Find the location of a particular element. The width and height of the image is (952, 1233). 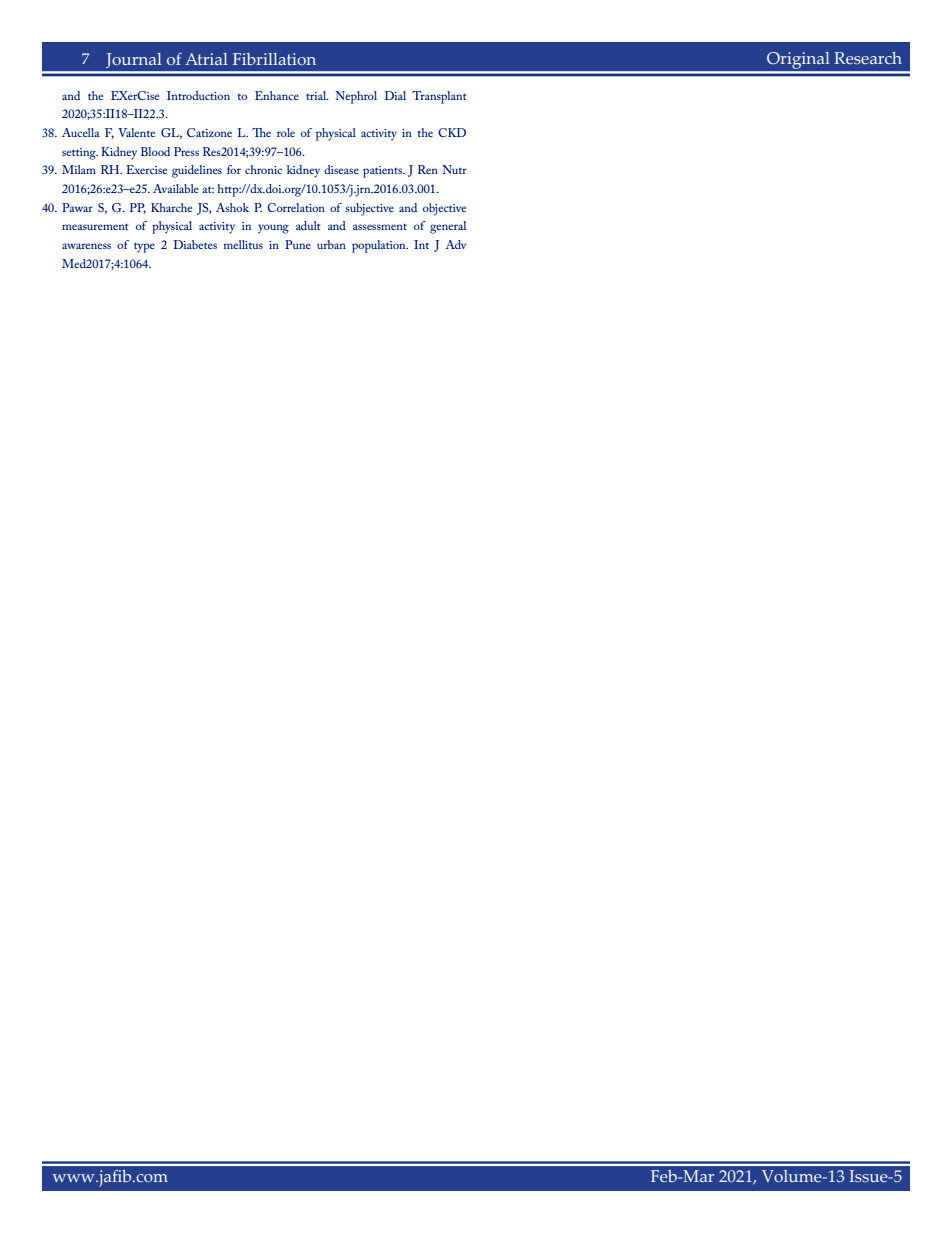

patients is located at coordinates (384, 172).
